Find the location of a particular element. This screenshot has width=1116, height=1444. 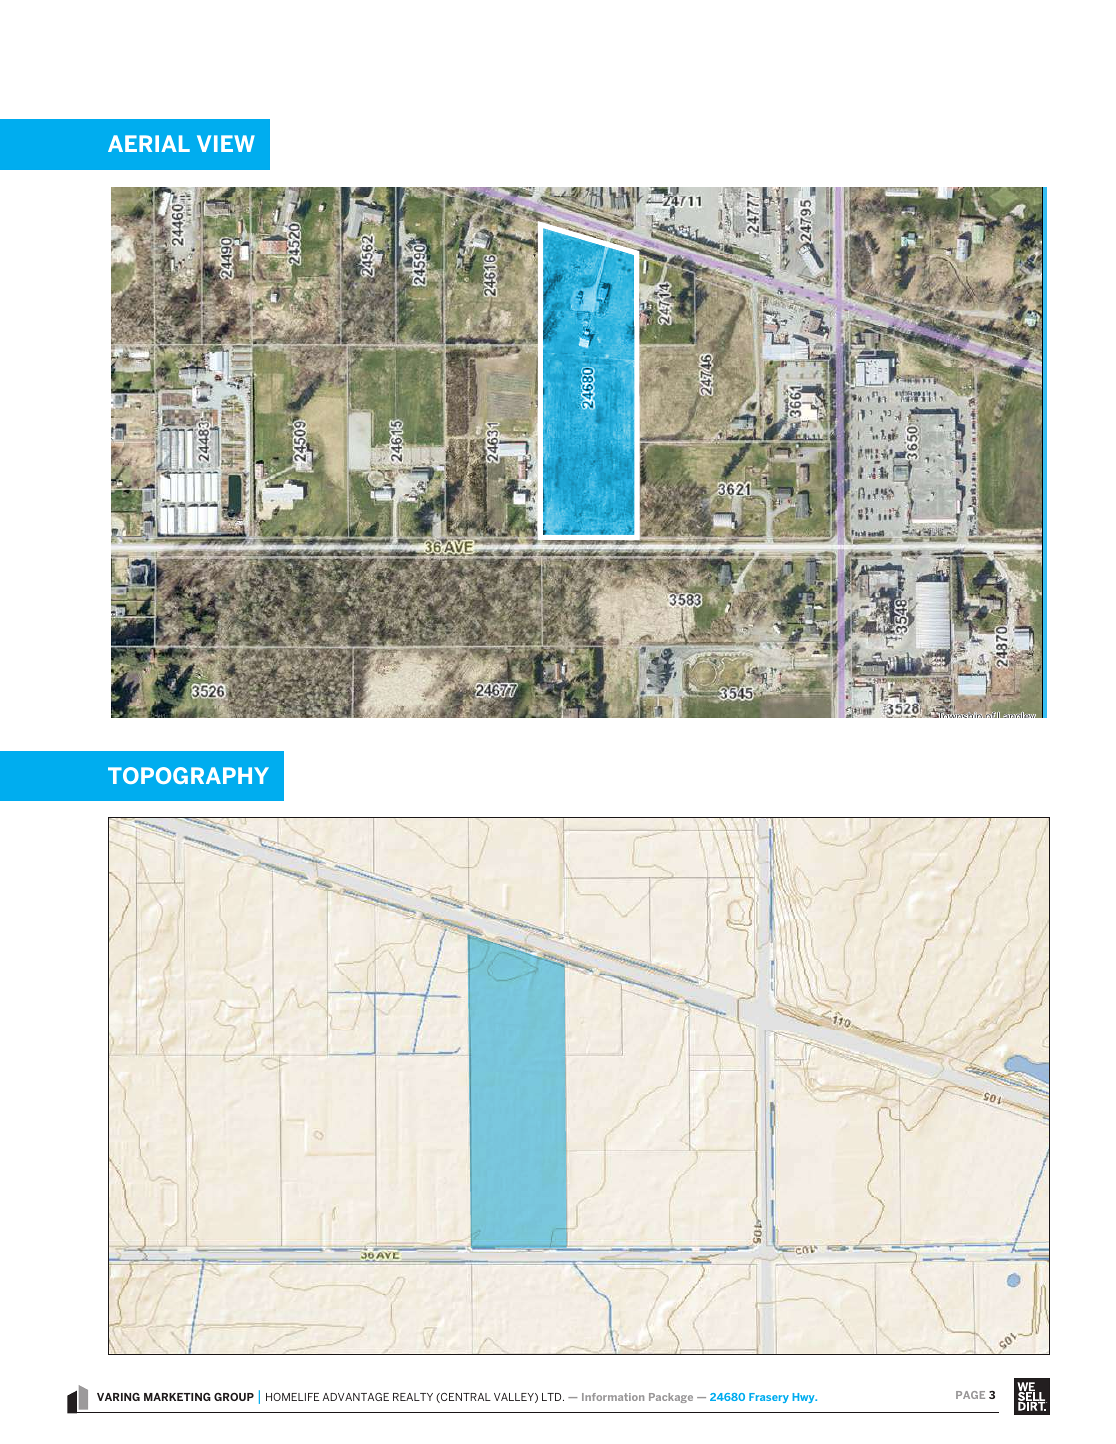

ADVANTAGE is located at coordinates (356, 1397).
